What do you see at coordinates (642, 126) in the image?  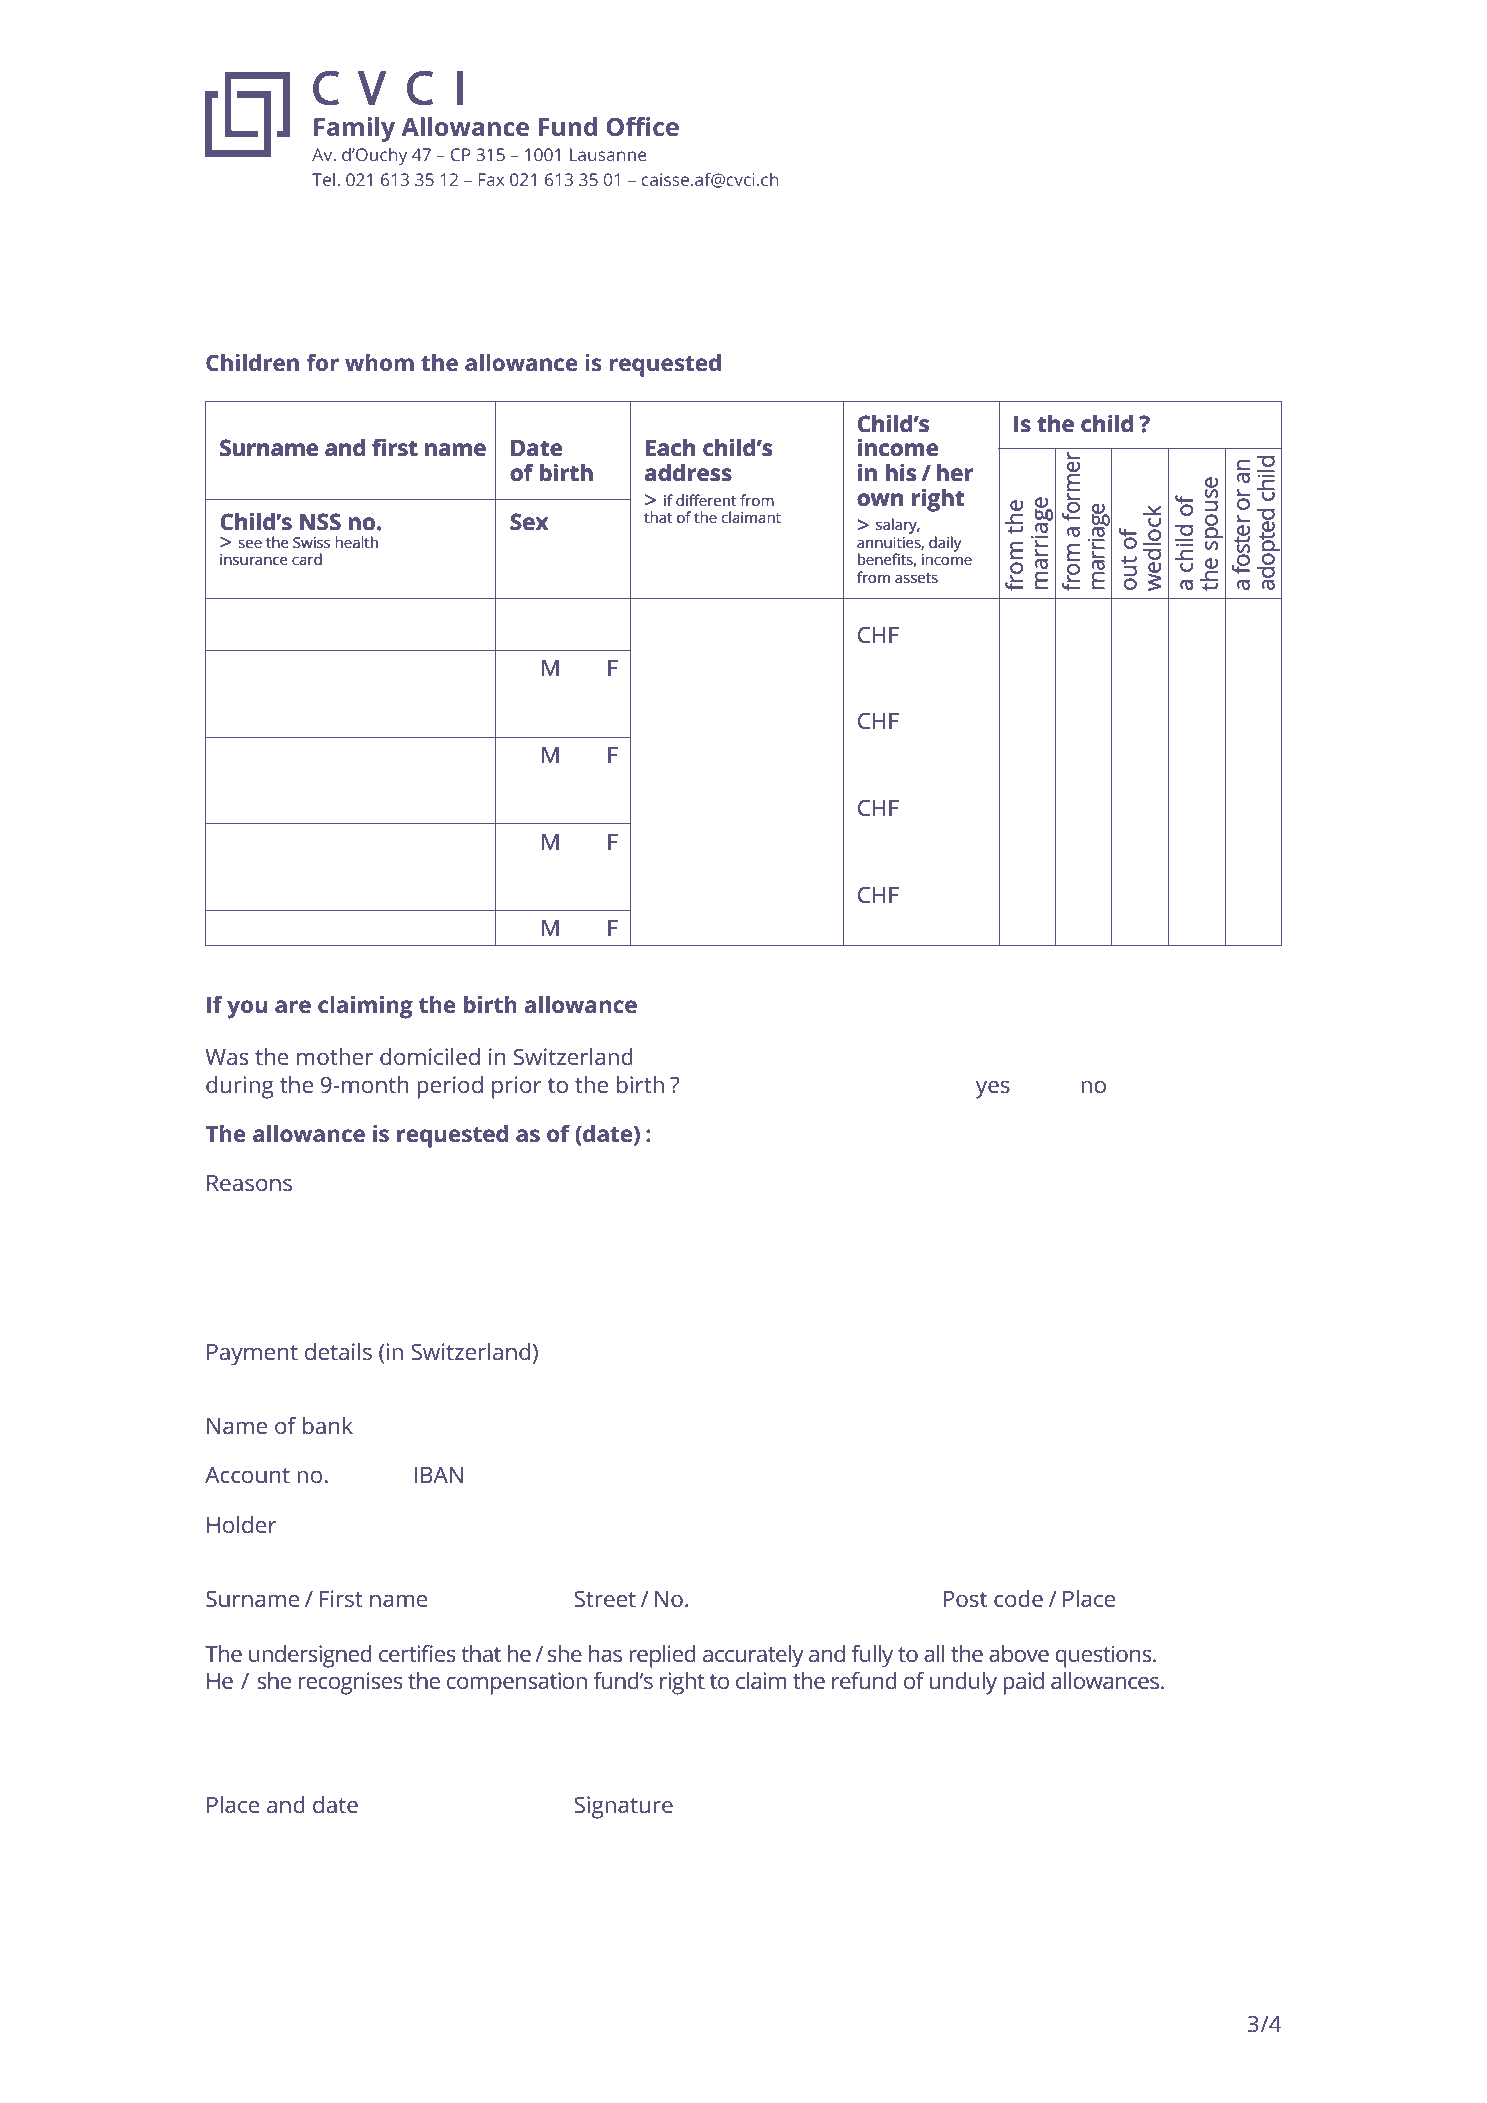 I see `Office` at bounding box center [642, 126].
